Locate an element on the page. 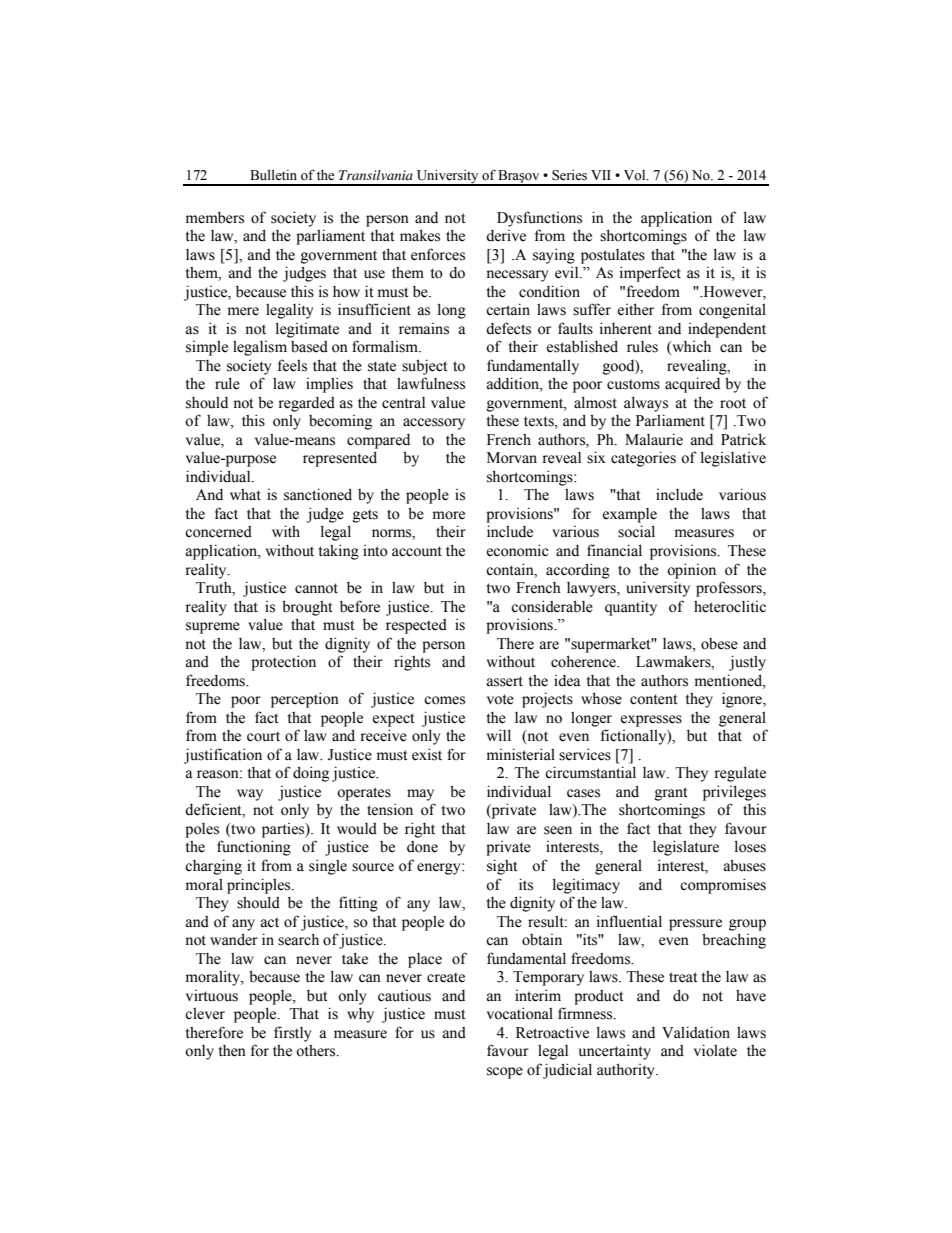  acquired is located at coordinates (692, 385).
